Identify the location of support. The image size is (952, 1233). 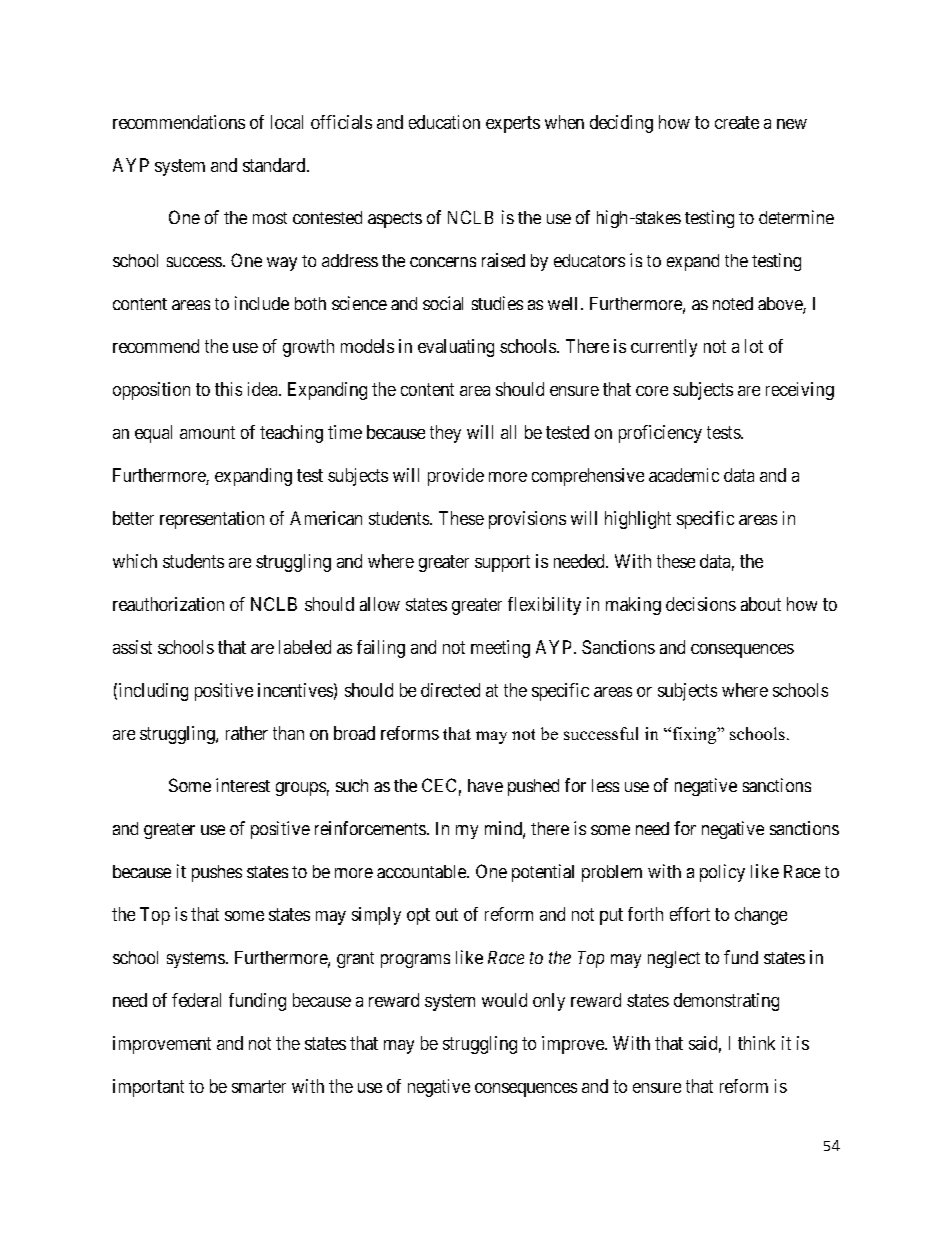
(502, 563).
